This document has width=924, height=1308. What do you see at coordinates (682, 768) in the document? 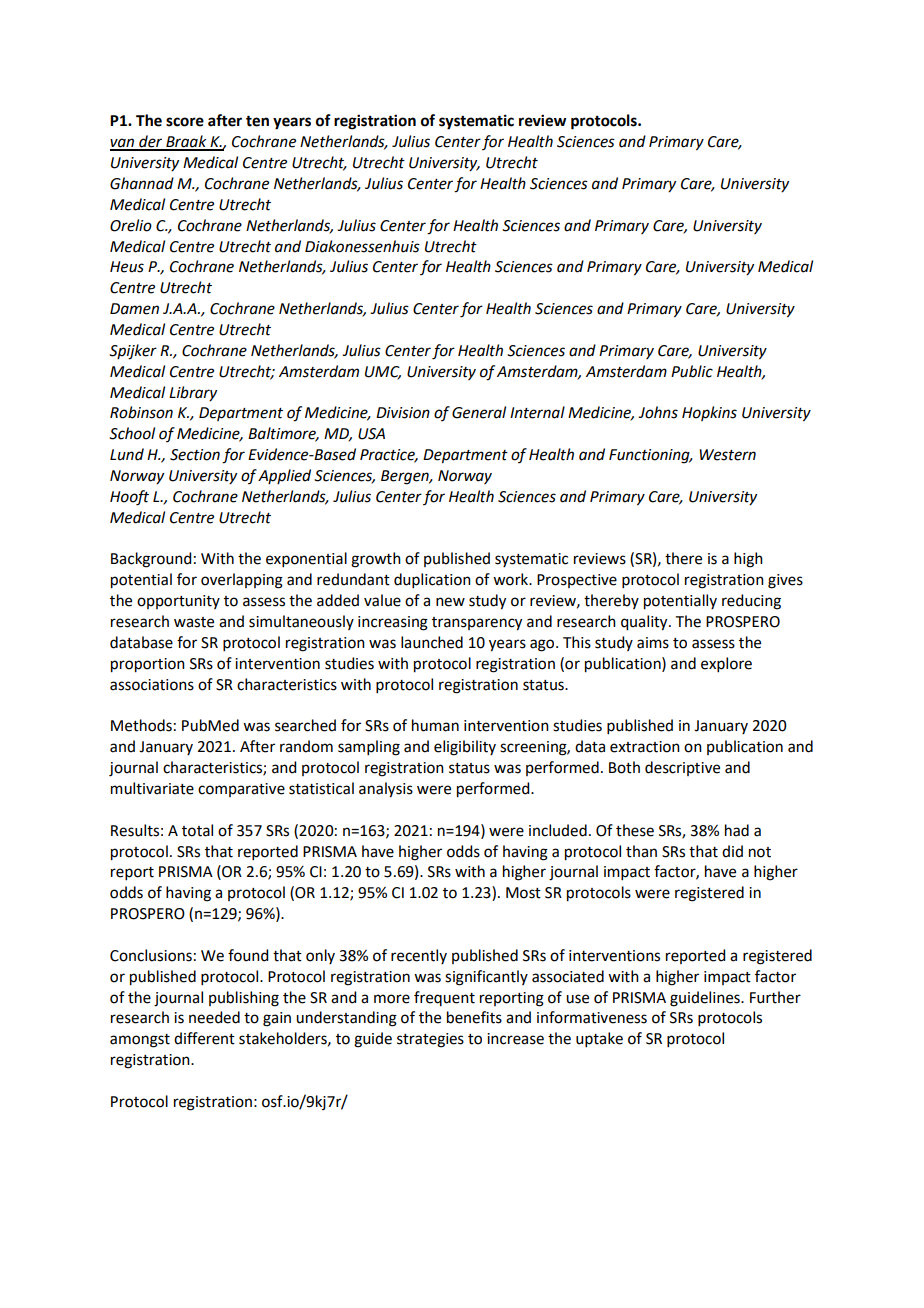
I see `descriptive` at bounding box center [682, 768].
